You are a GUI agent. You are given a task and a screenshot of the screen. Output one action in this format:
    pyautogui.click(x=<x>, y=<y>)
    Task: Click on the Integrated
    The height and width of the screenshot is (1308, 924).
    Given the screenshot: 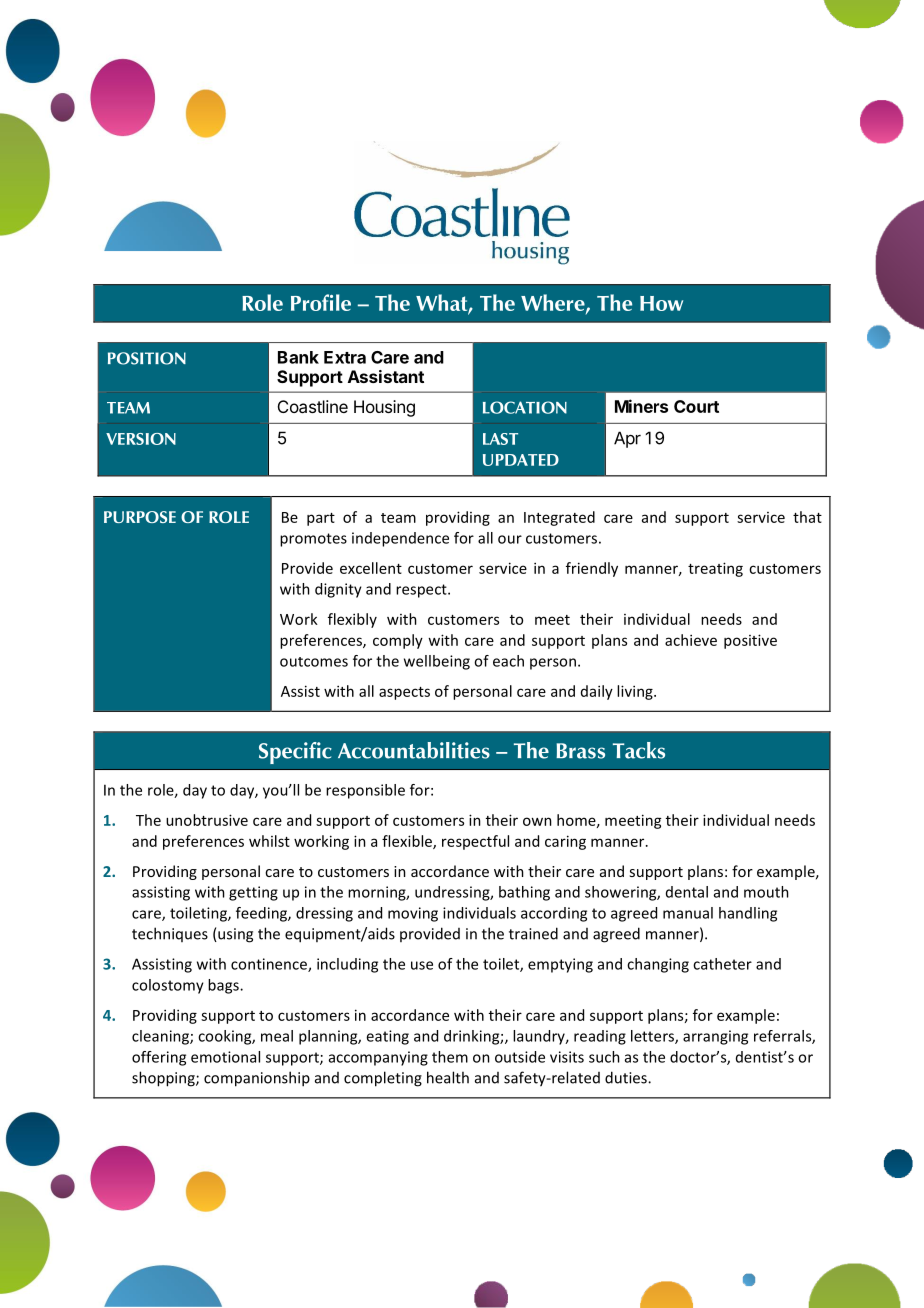 What is the action you would take?
    pyautogui.click(x=559, y=518)
